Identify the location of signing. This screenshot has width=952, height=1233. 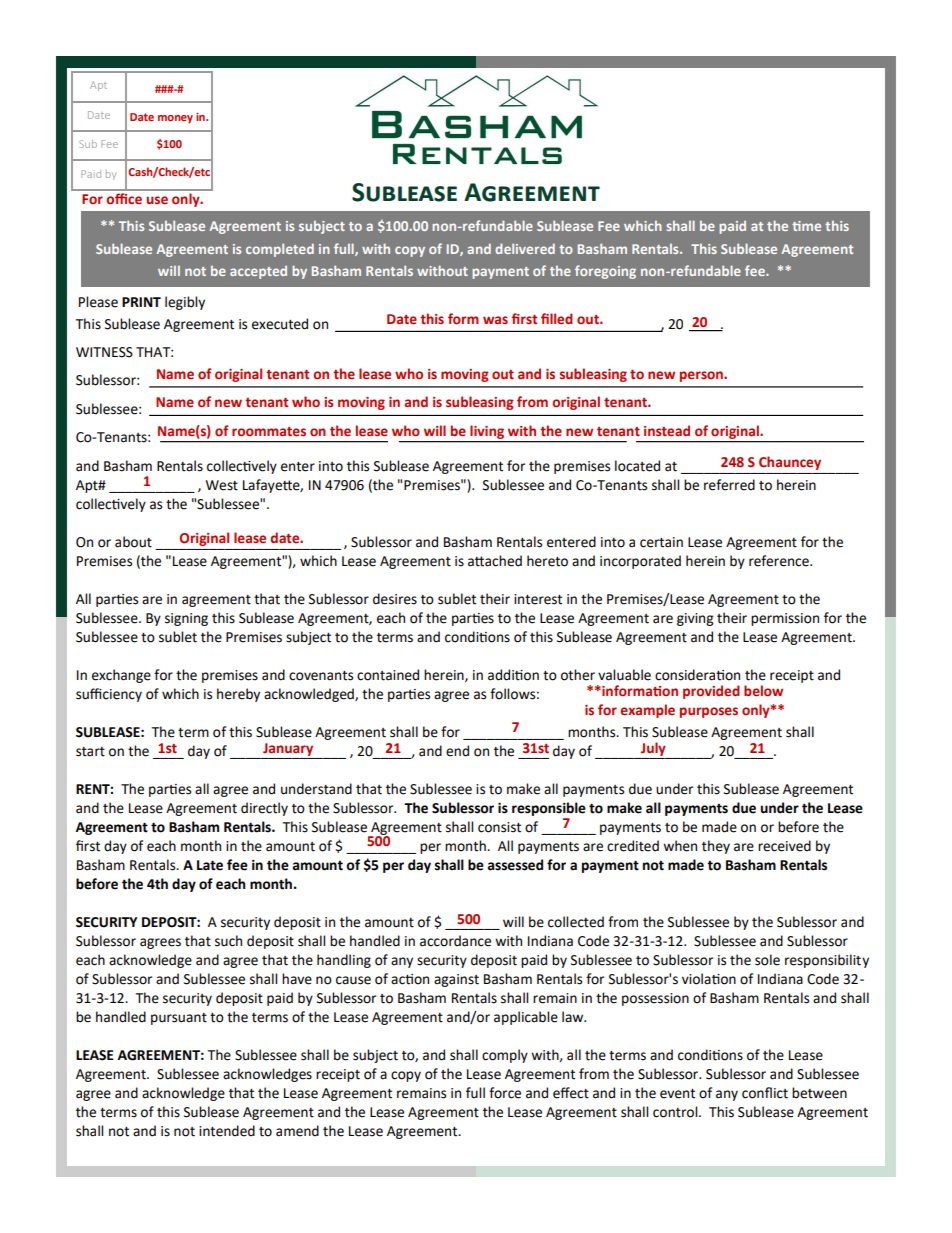
(186, 619).
